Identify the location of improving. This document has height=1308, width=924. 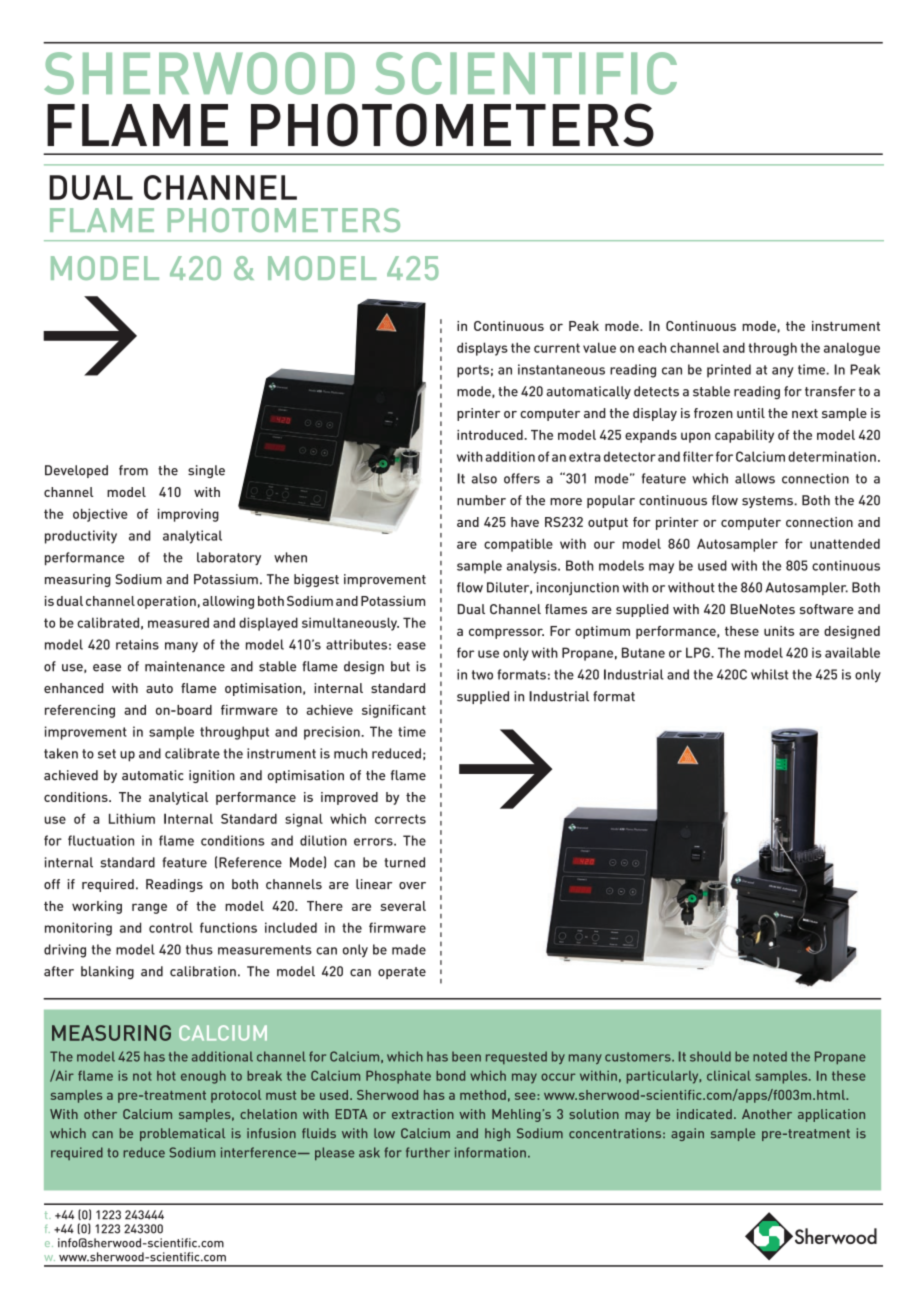
(188, 515).
